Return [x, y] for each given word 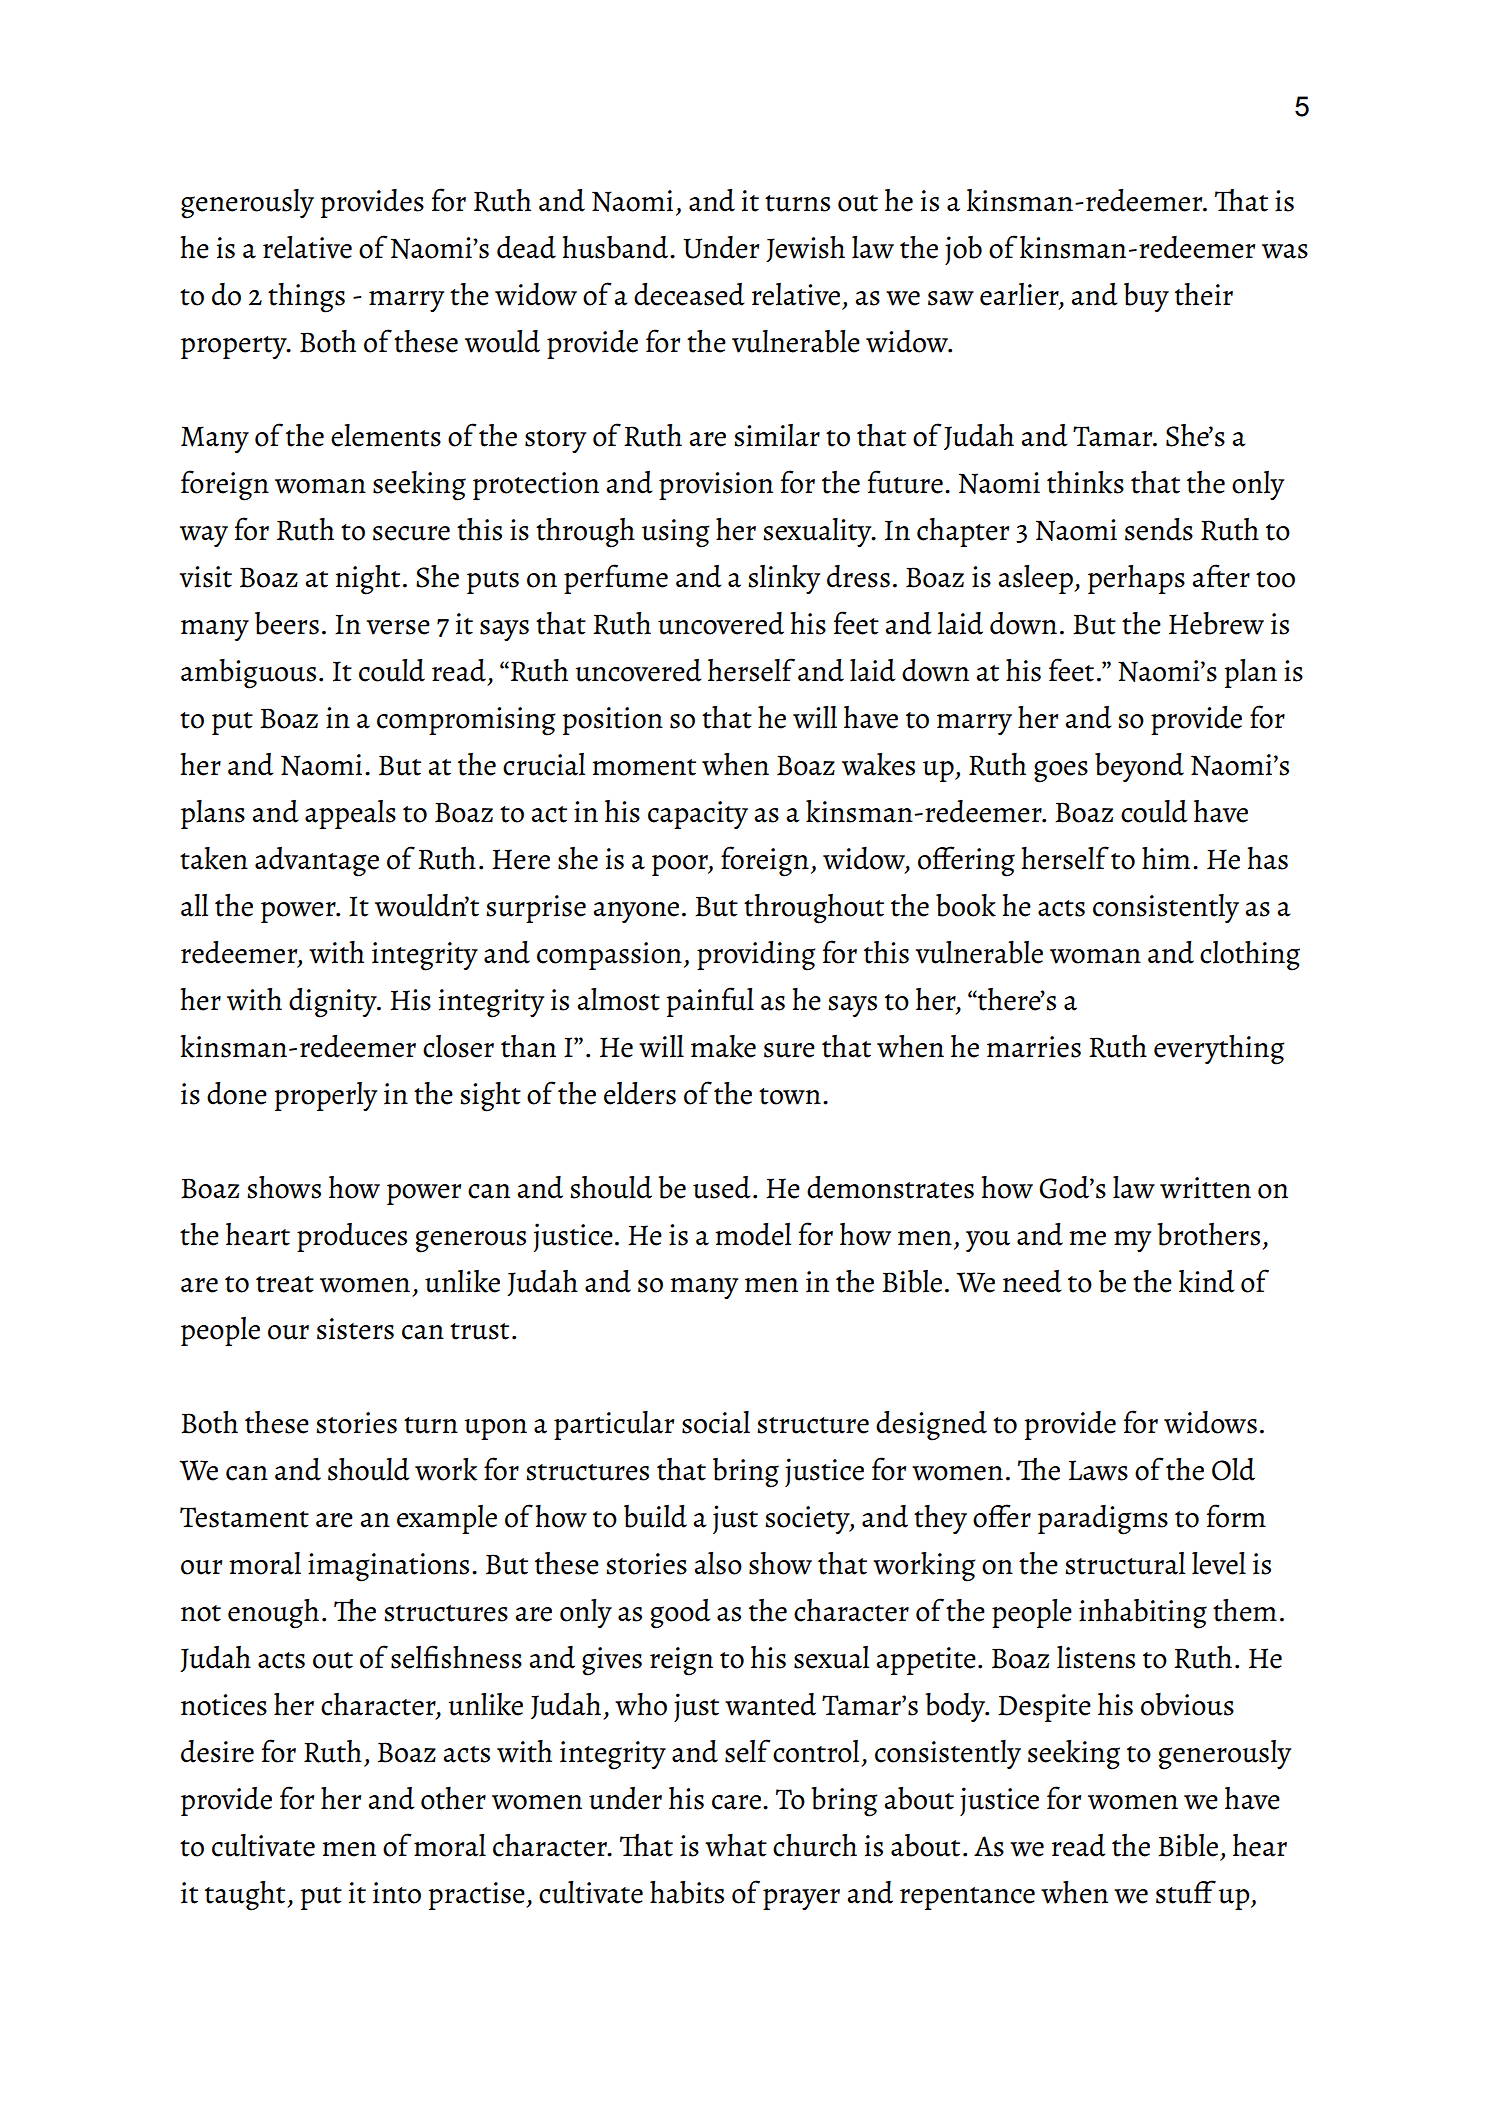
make [723, 1046]
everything [1219, 1050]
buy [1146, 298]
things [306, 298]
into [397, 1893]
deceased [689, 294]
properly [325, 1096]
